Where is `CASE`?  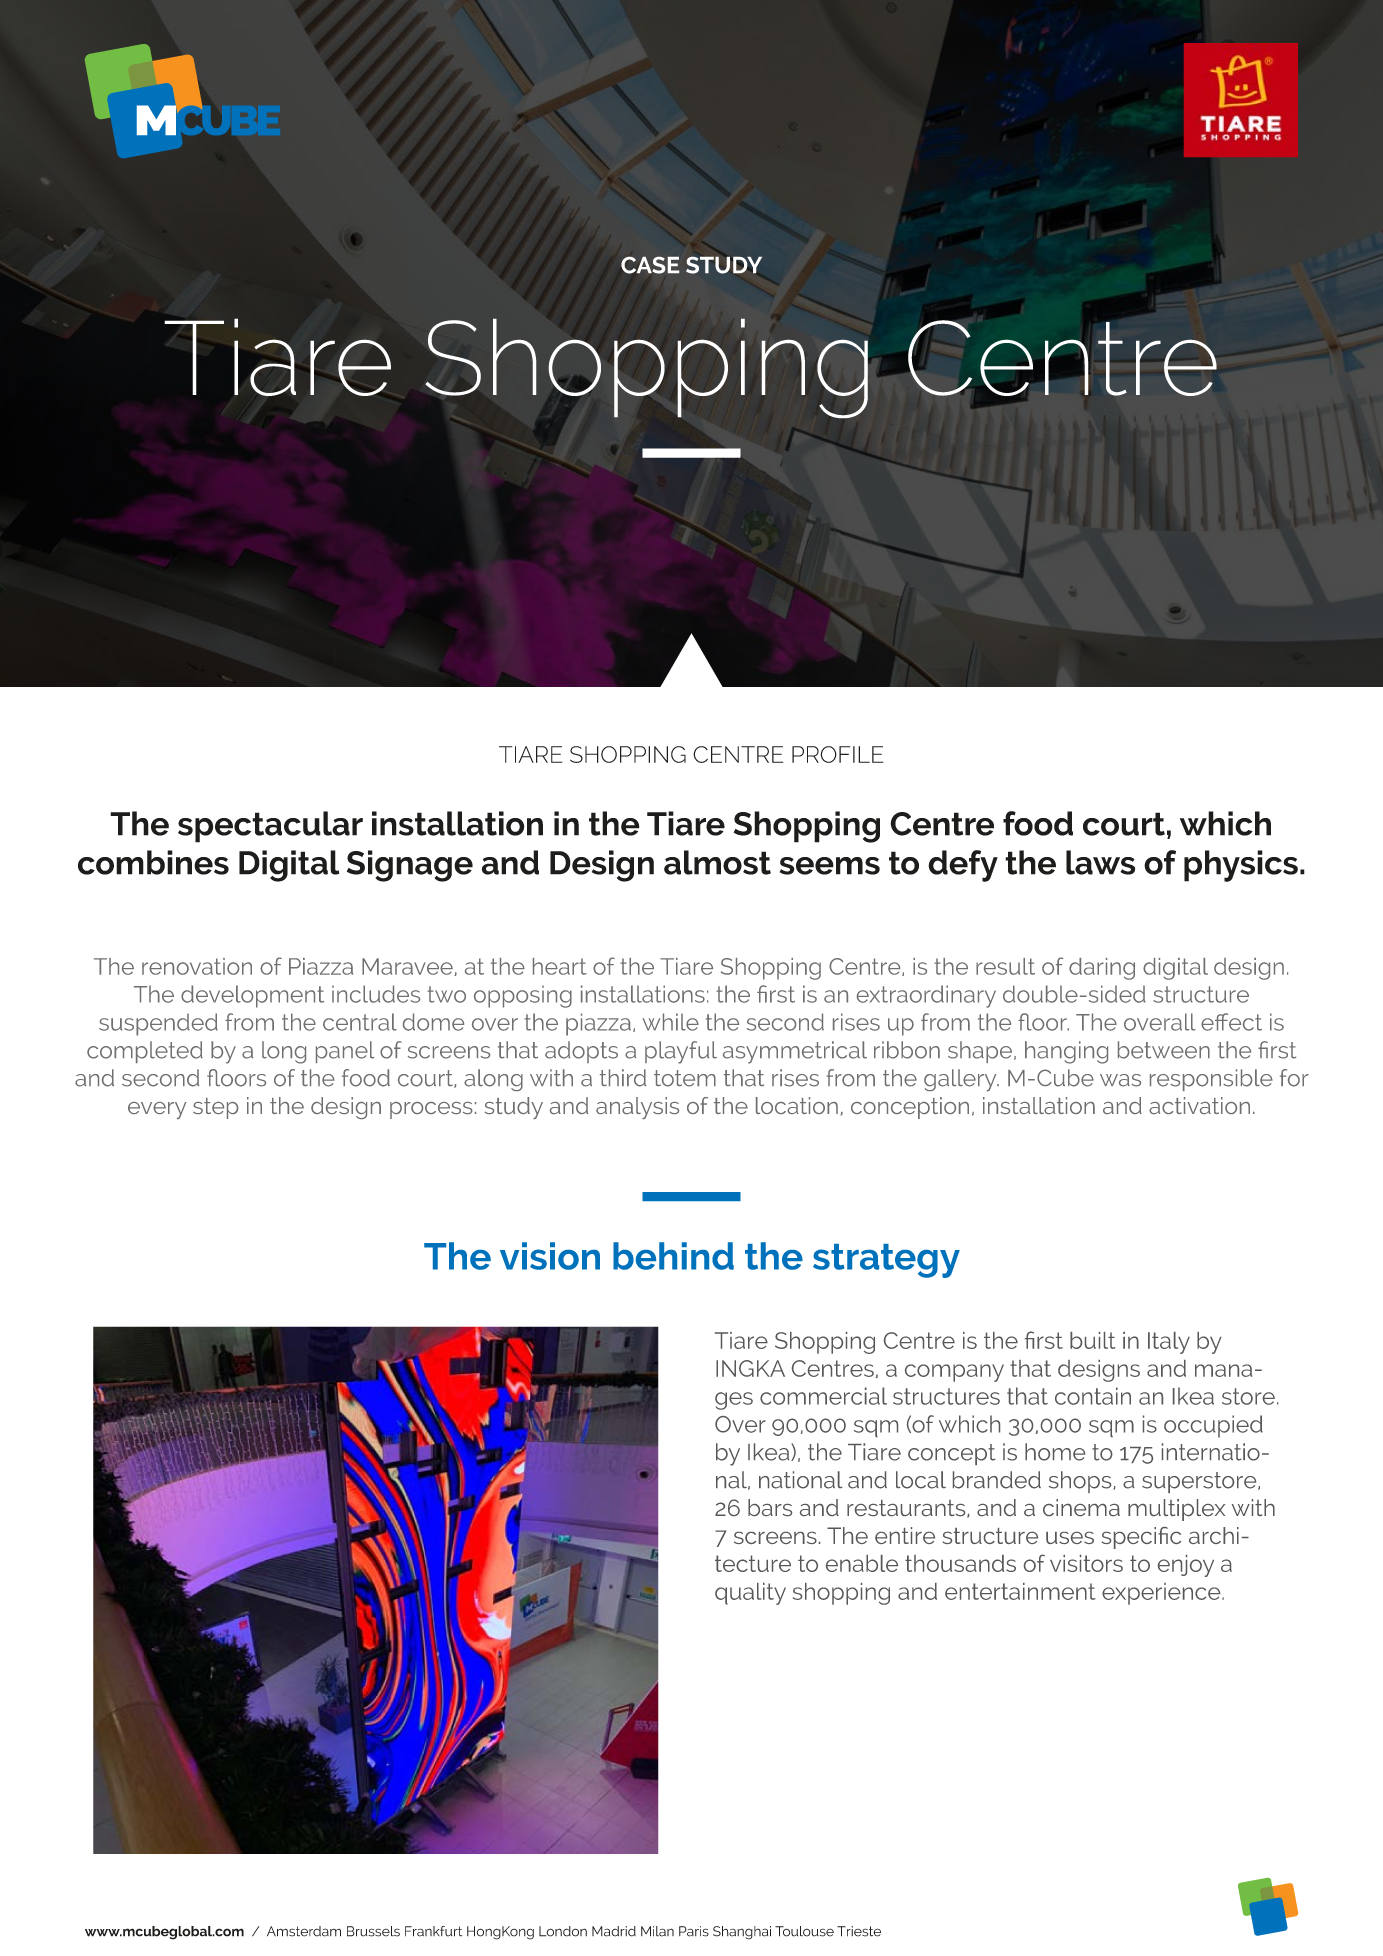 CASE is located at coordinates (650, 265).
